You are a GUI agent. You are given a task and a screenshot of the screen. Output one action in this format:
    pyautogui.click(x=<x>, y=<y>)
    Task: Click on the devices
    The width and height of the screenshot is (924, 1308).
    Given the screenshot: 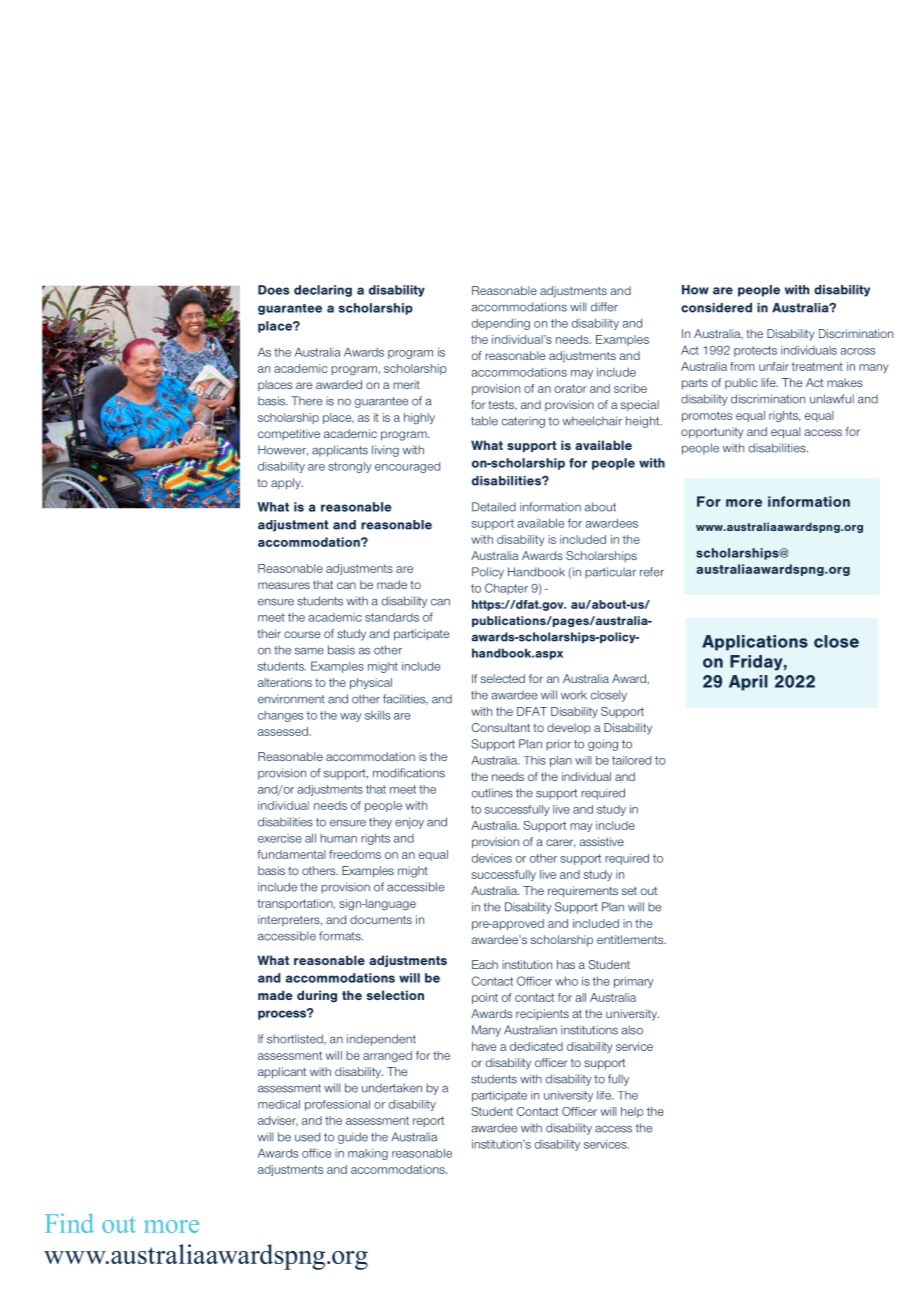 What is the action you would take?
    pyautogui.click(x=492, y=858)
